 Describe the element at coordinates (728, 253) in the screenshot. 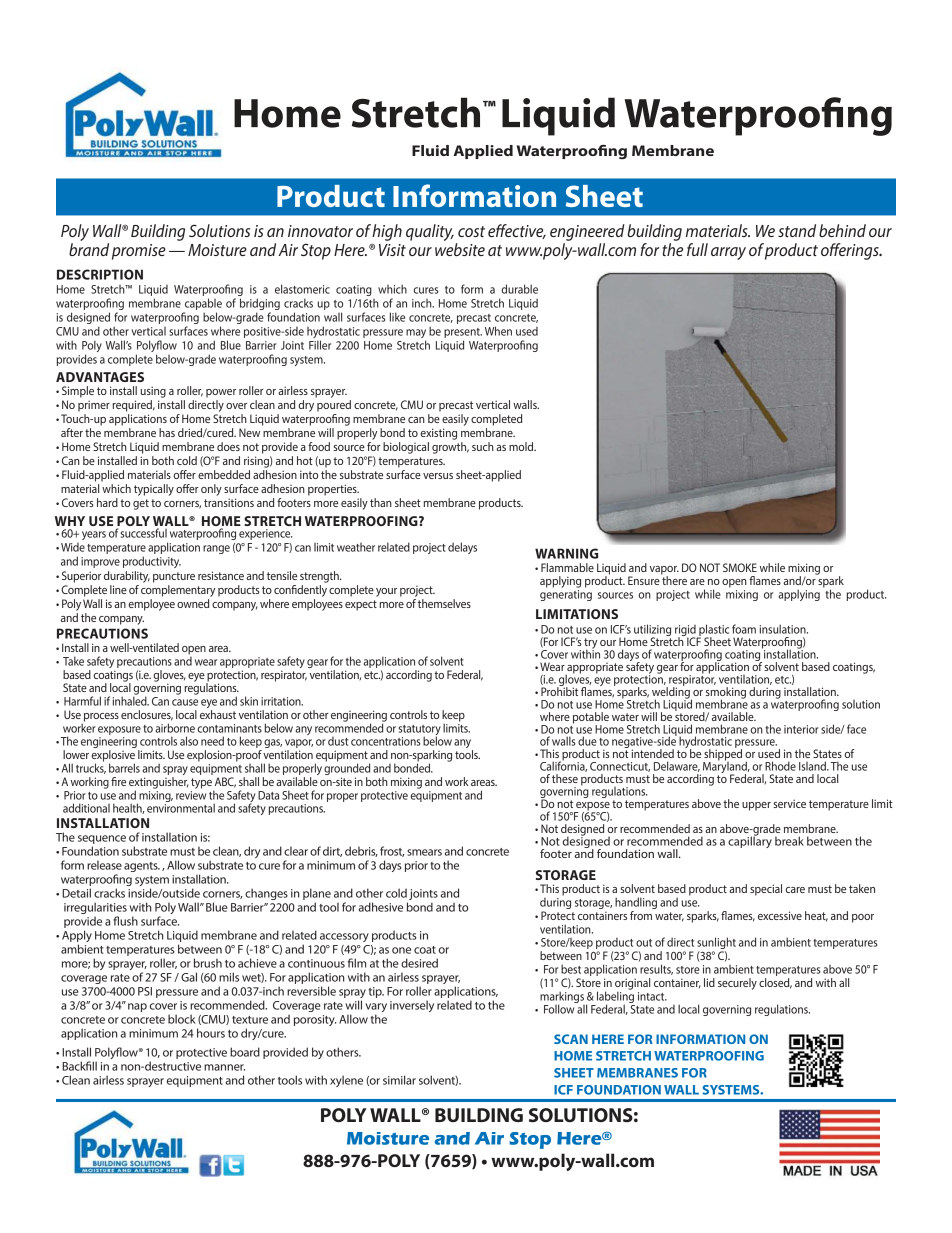

I see `array` at that location.
